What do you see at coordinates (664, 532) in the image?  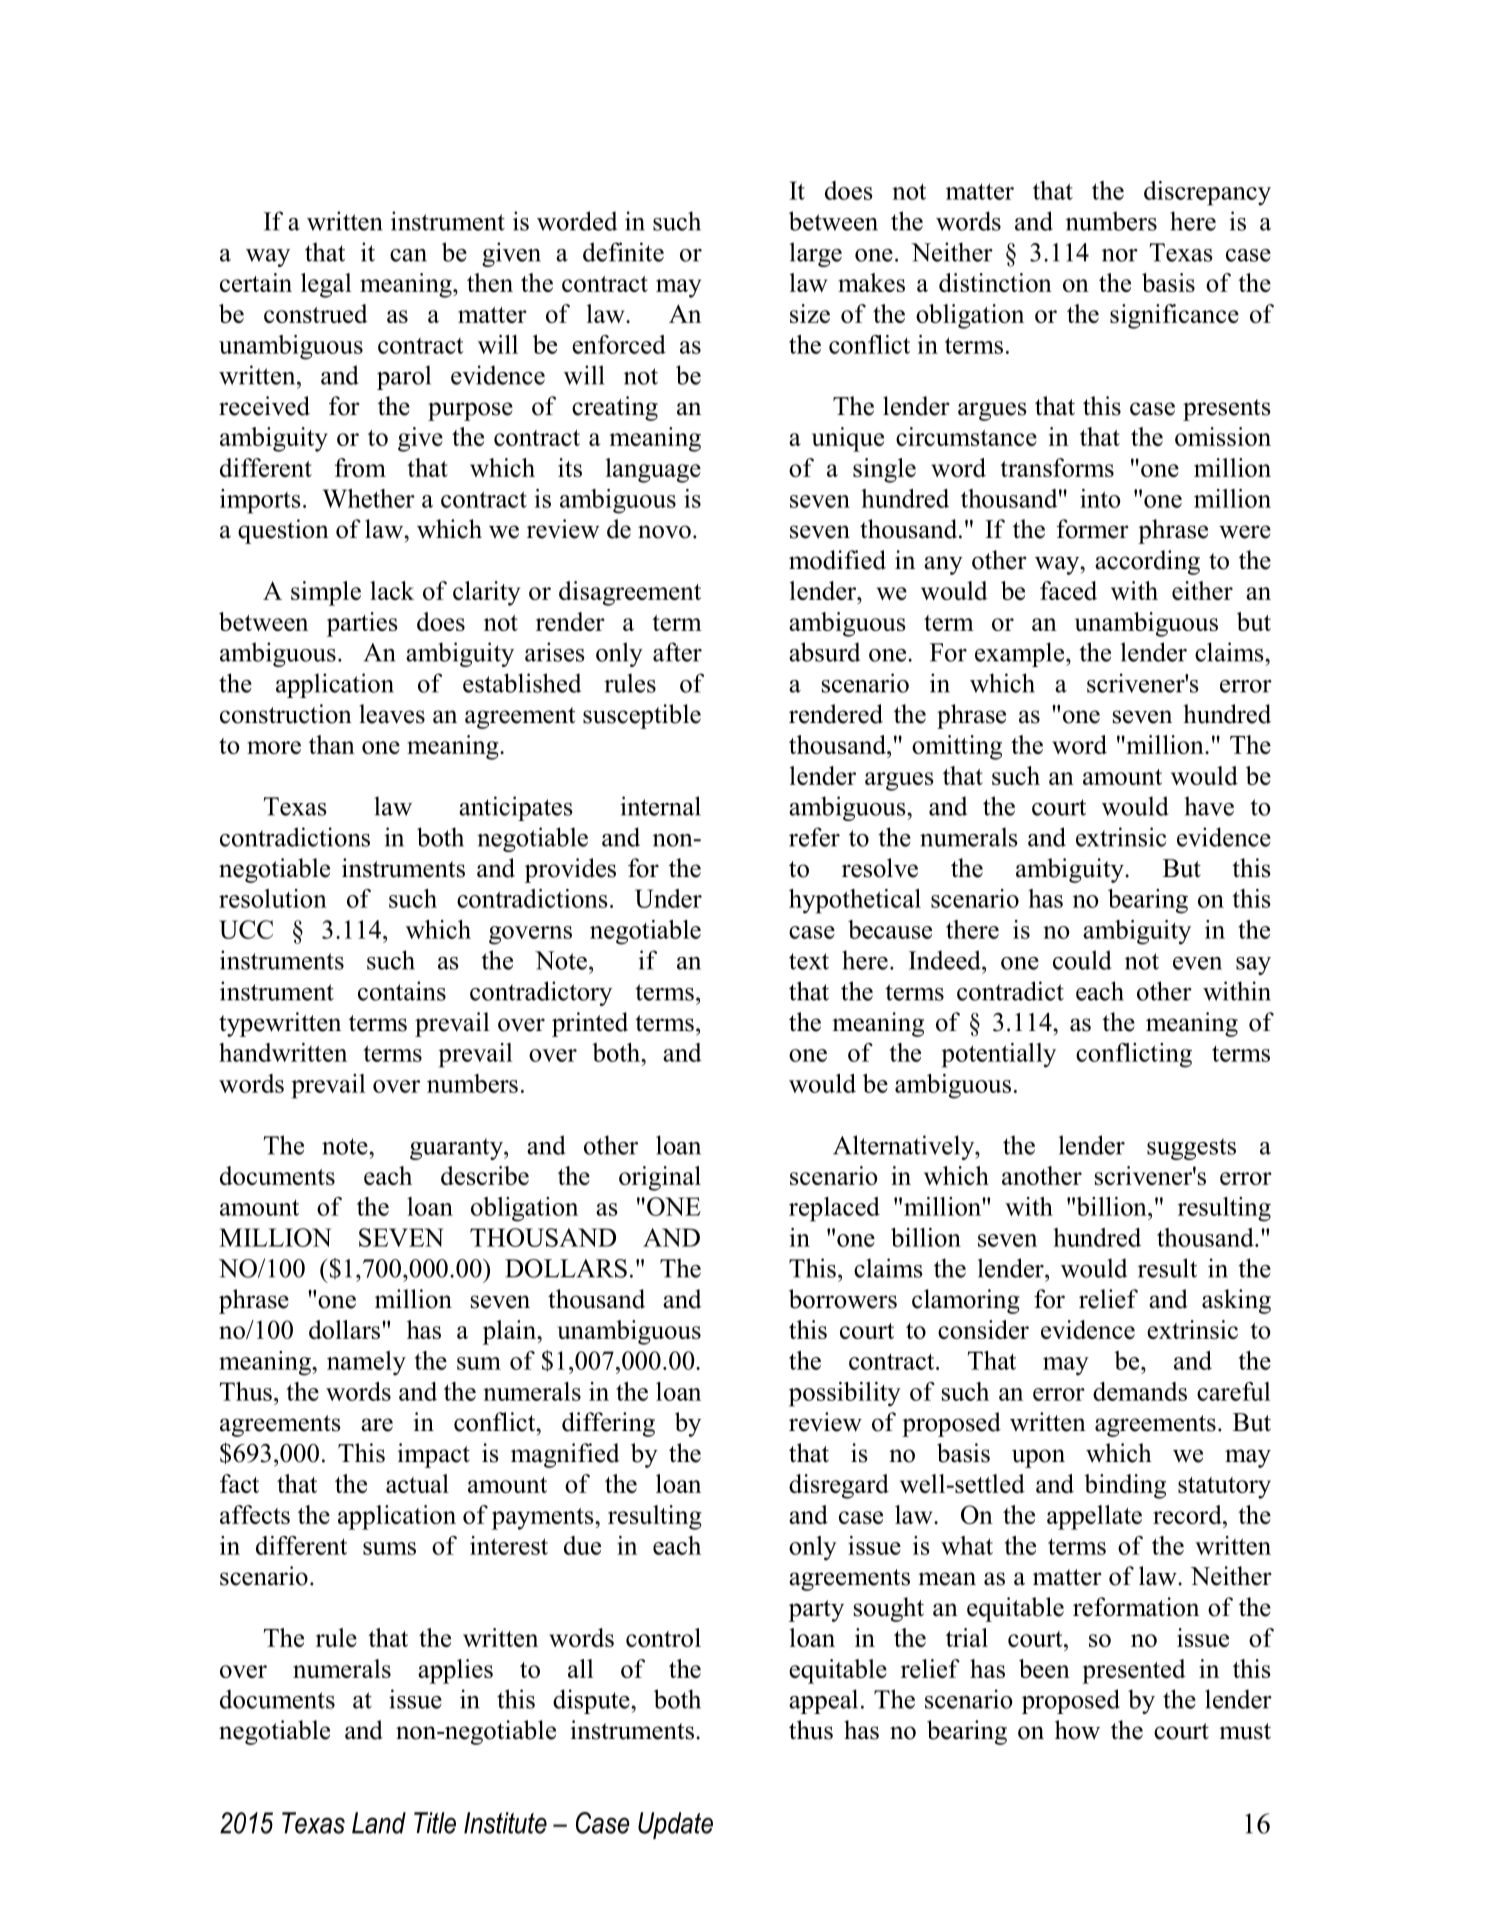 I see `novo` at bounding box center [664, 532].
